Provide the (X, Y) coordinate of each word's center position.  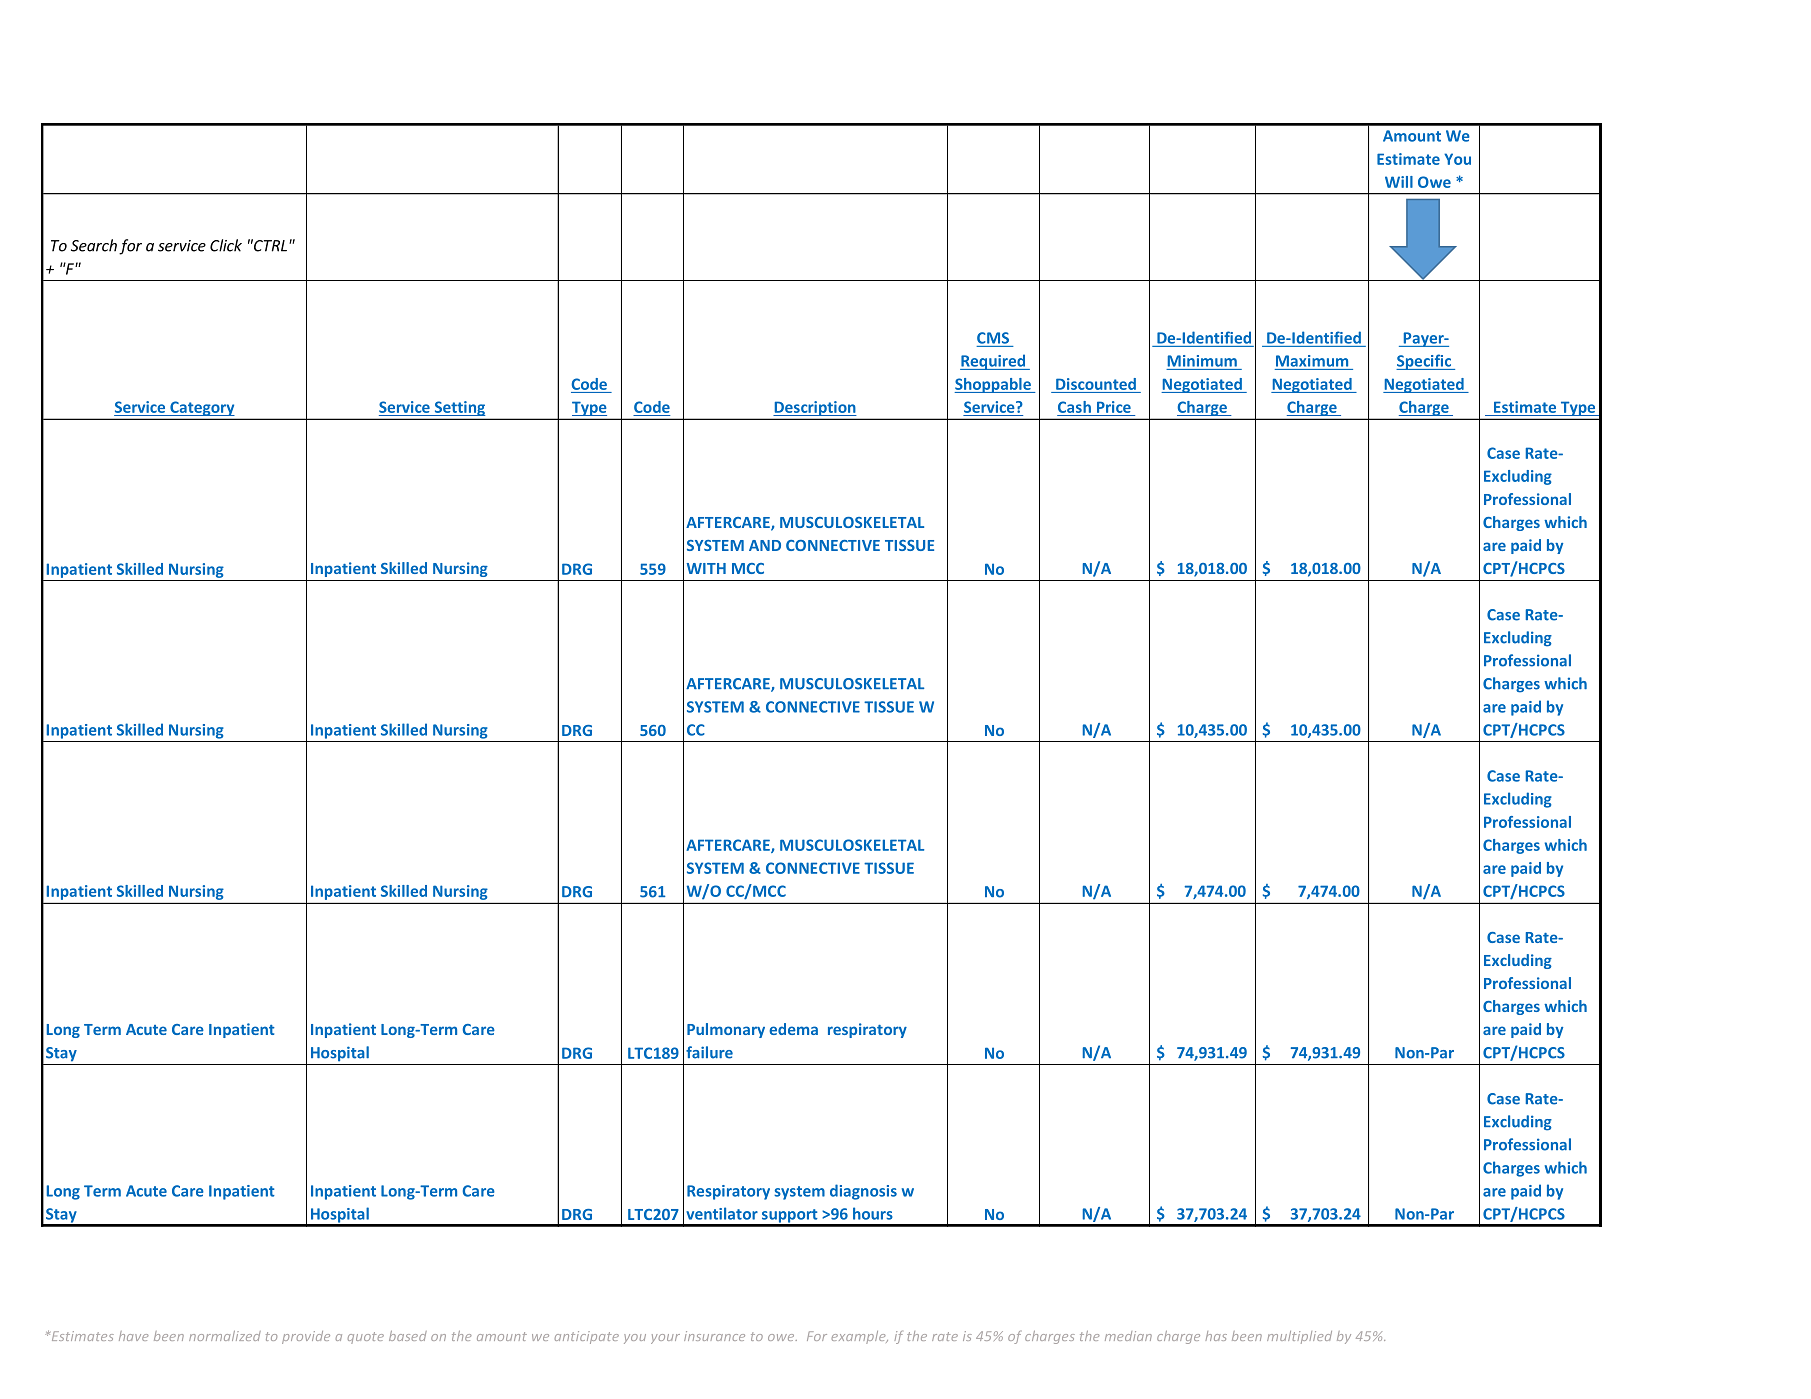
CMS (993, 338)
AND (765, 545)
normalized (225, 1336)
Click (226, 245)
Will (1399, 182)
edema (793, 1029)
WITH (706, 568)
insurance (714, 1336)
